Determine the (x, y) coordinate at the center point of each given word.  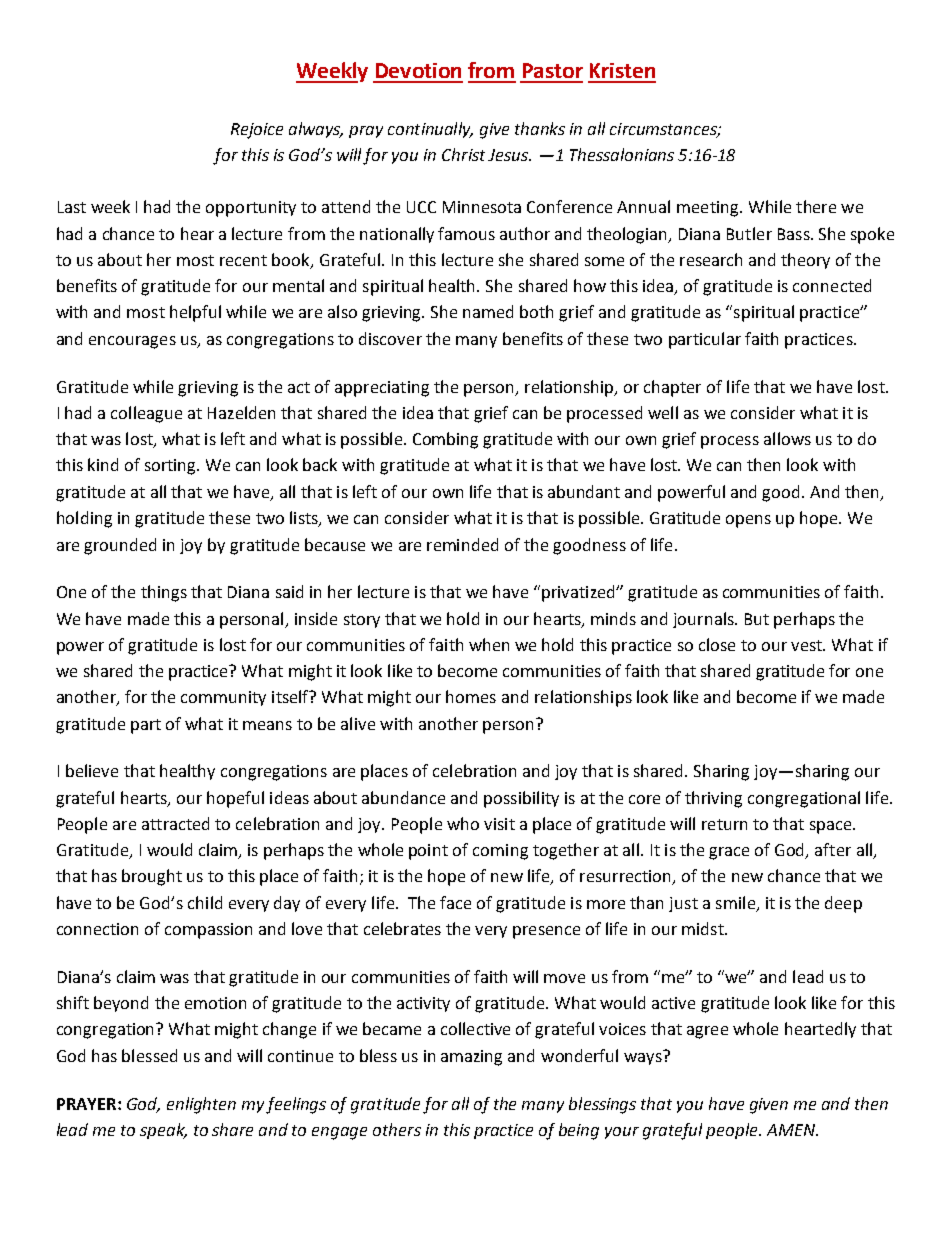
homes (471, 696)
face (455, 902)
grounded (120, 546)
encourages (132, 342)
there (816, 206)
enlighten (201, 1105)
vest (808, 645)
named (488, 311)
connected (832, 285)
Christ (463, 154)
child (205, 902)
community (223, 698)
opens (748, 521)
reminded (462, 544)
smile (735, 902)
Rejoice (257, 131)
